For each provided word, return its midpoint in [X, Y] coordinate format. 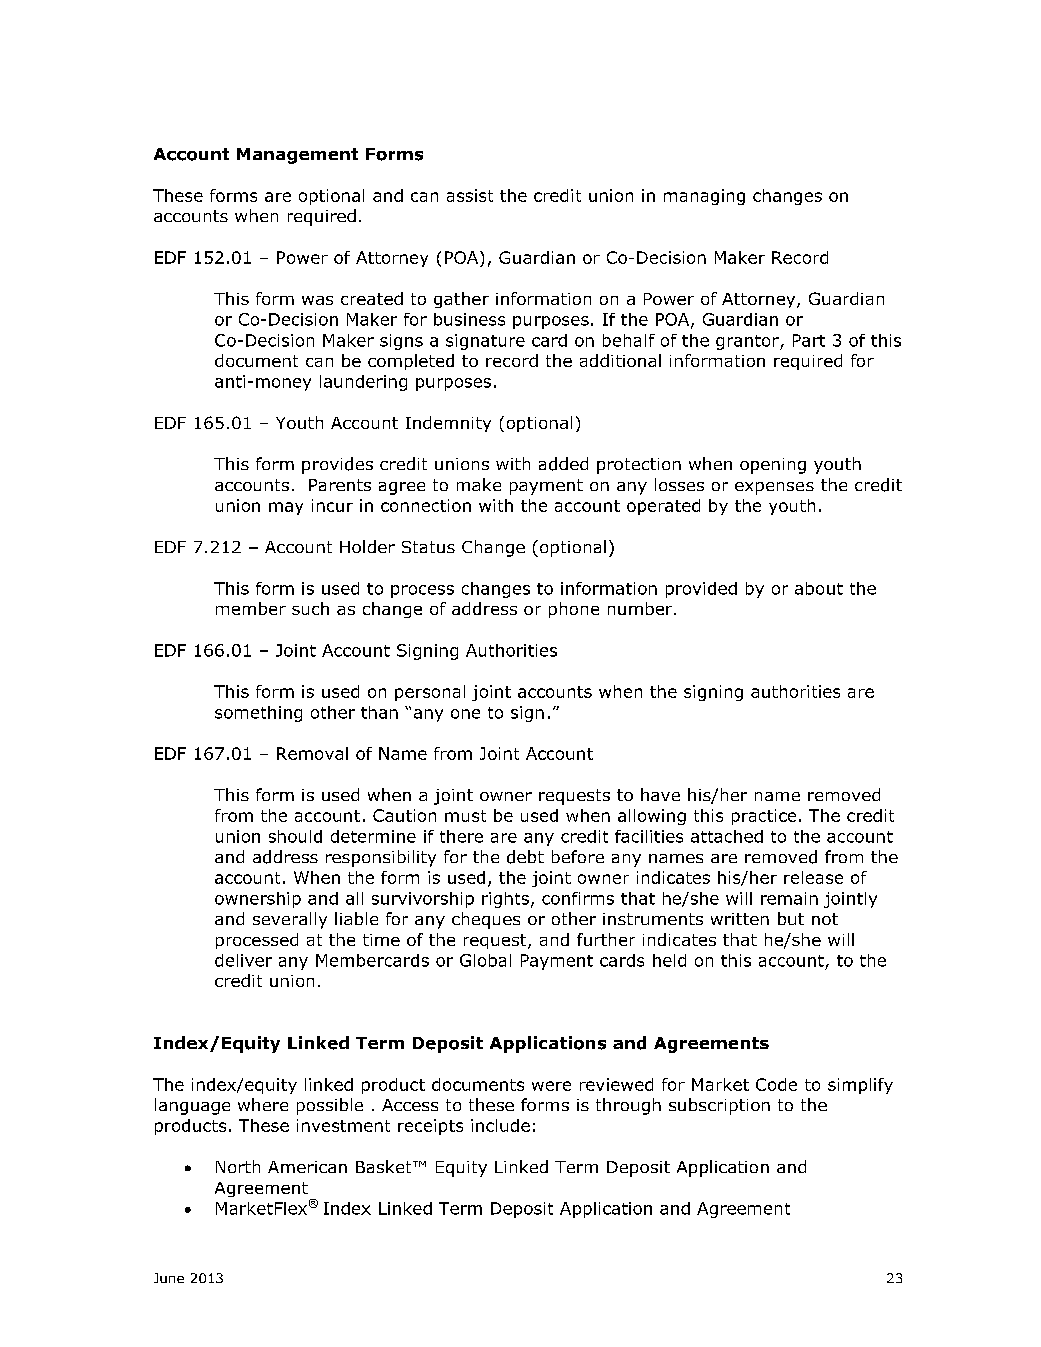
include [500, 1125]
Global [485, 960]
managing [704, 197]
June [169, 1278]
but [791, 918]
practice [764, 817]
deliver [243, 960]
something [258, 714]
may [286, 508]
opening [773, 466]
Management [297, 156]
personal [430, 693]
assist [470, 195]
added [563, 464]
